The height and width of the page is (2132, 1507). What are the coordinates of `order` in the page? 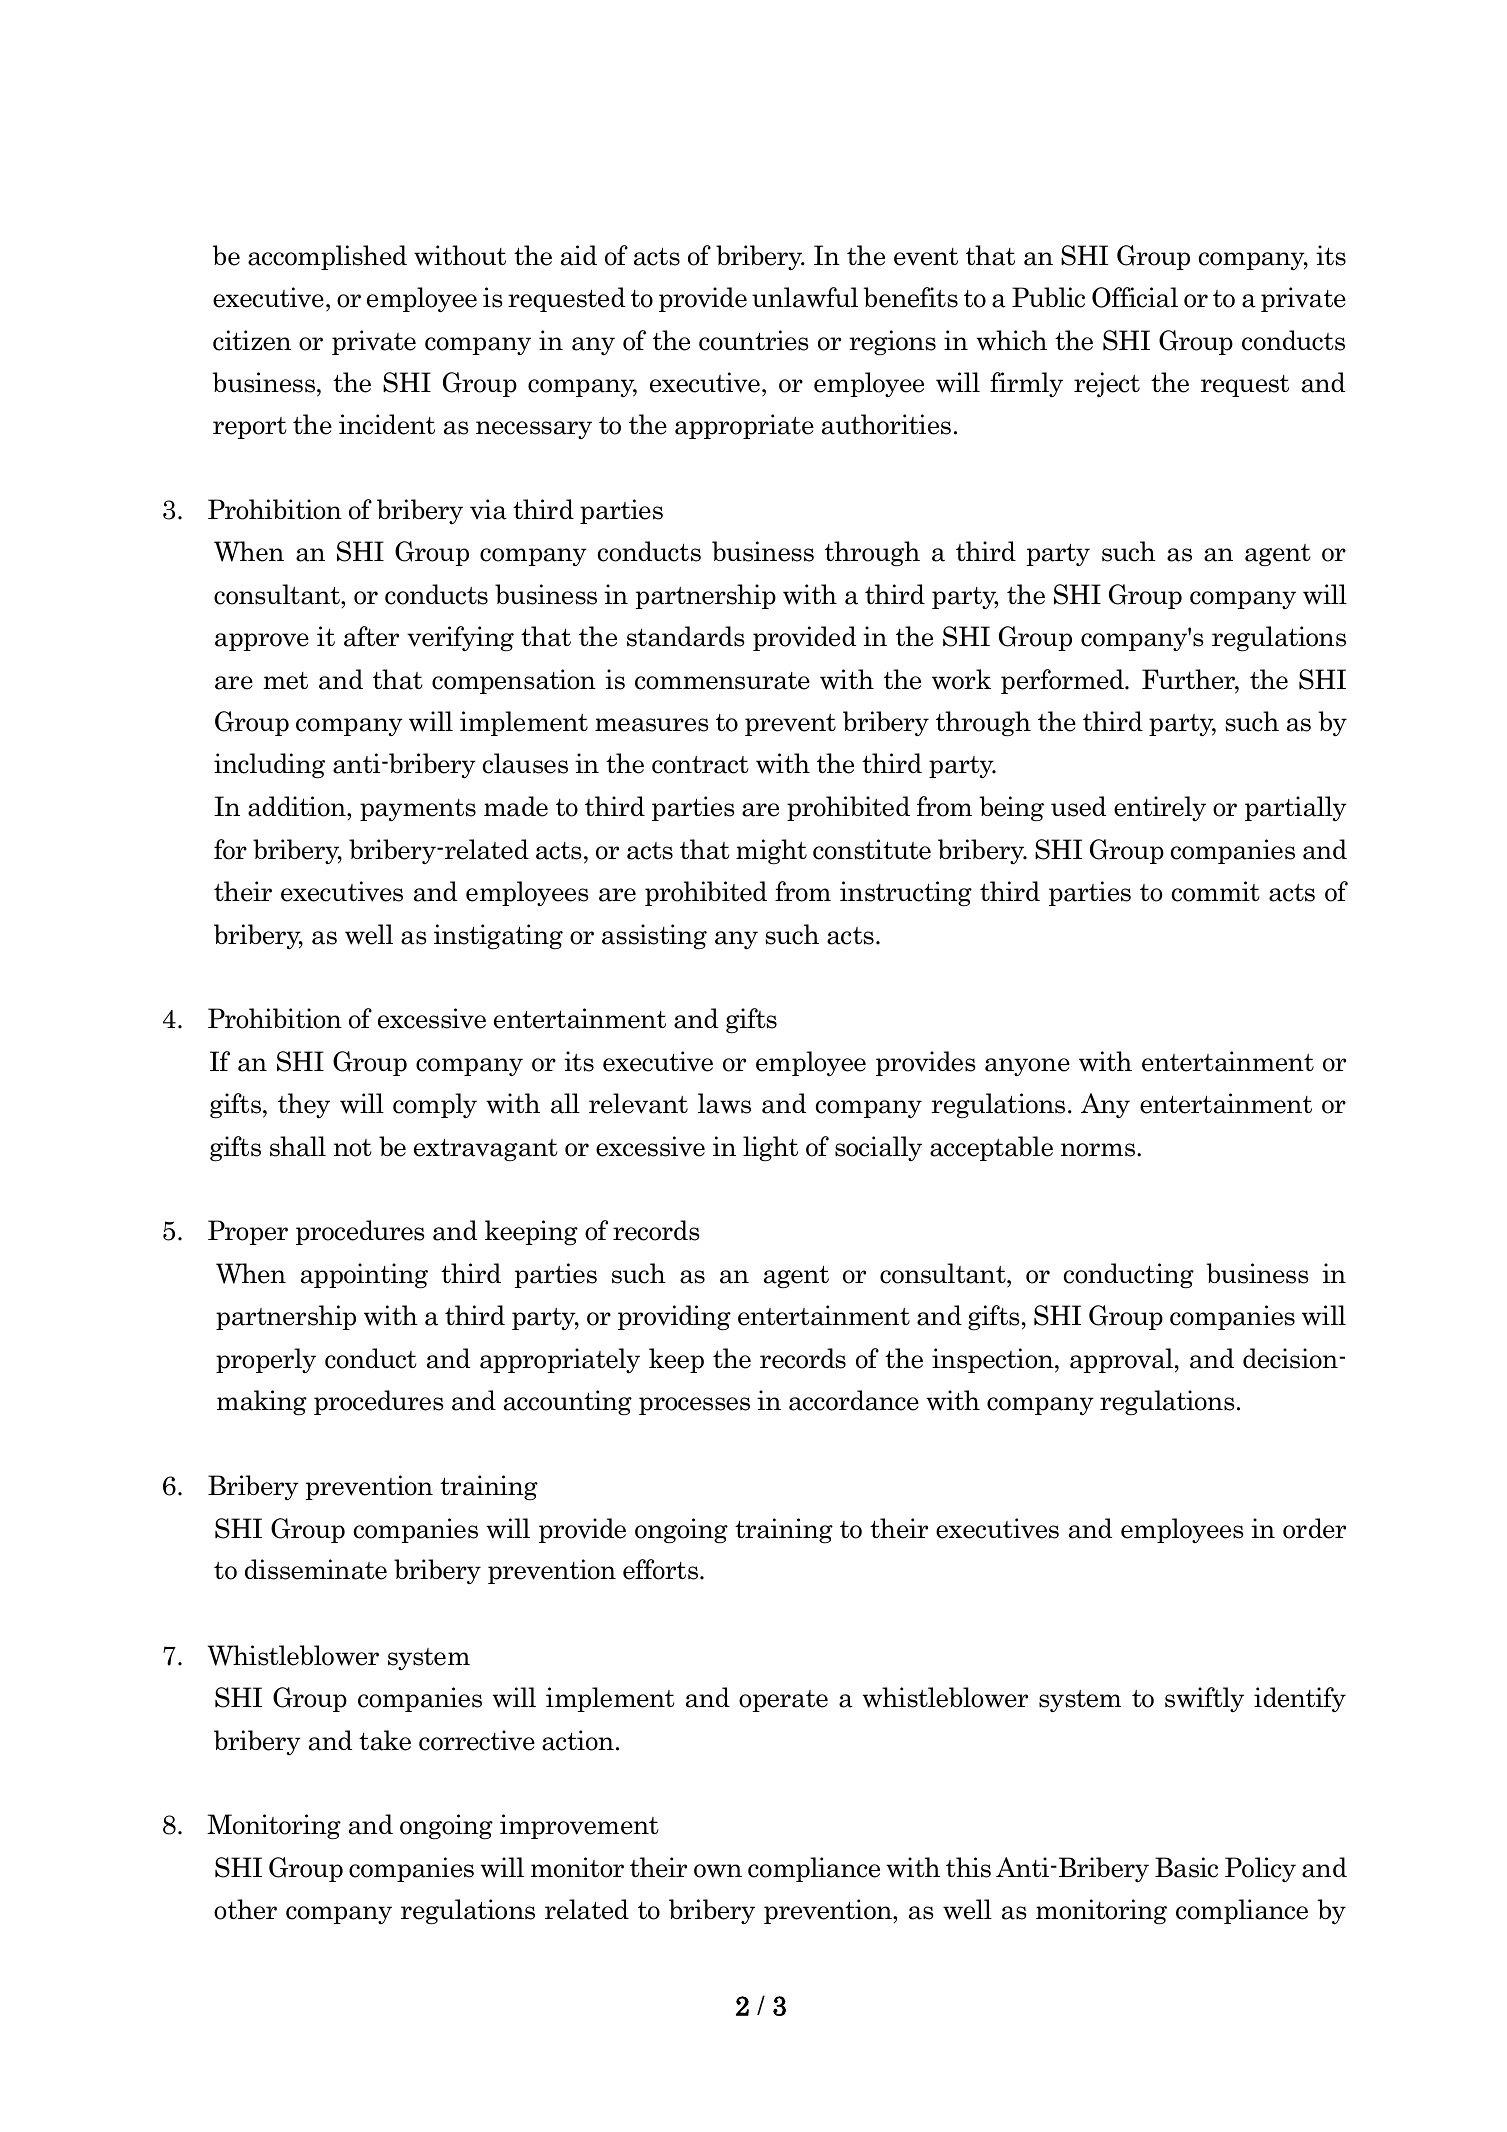 It's located at (1314, 1528).
